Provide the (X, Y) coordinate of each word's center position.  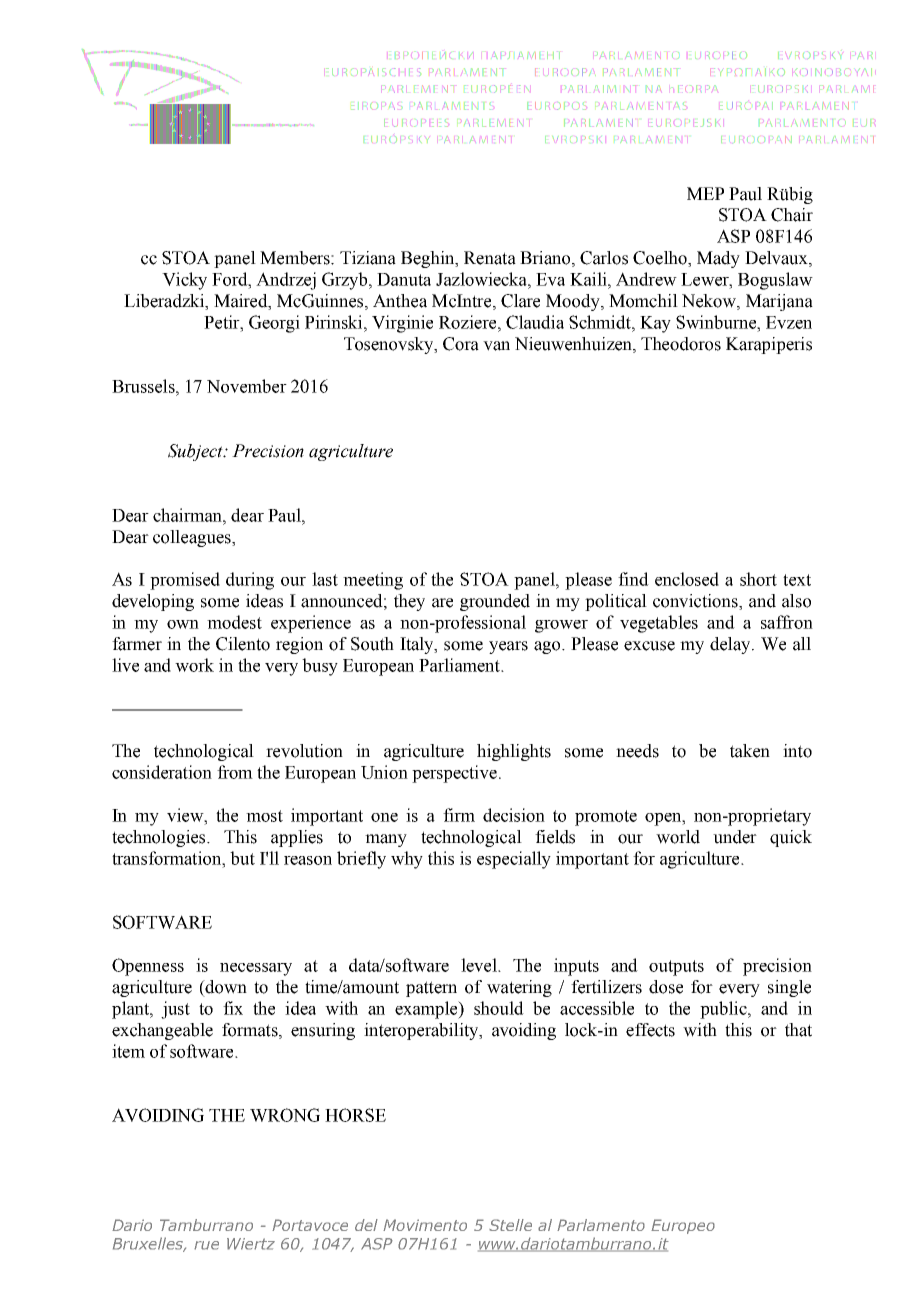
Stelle (510, 1225)
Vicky (184, 281)
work (194, 665)
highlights (514, 752)
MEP (705, 193)
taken (750, 751)
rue (206, 1245)
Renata (490, 258)
